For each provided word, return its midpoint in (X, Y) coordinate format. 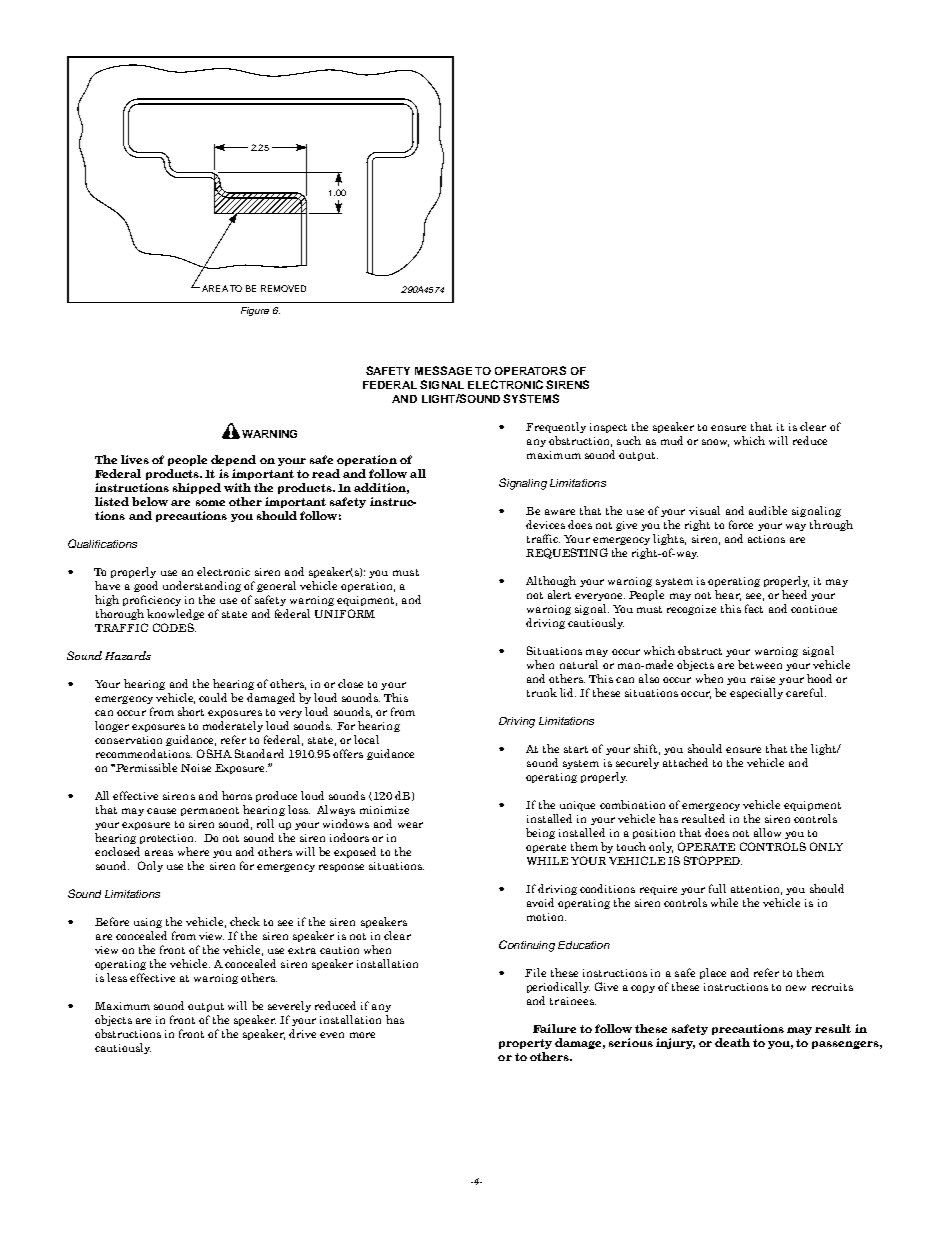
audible (768, 510)
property (525, 1044)
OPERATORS (530, 370)
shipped (197, 488)
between (760, 664)
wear (410, 825)
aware (560, 512)
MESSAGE (443, 370)
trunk (542, 692)
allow (767, 832)
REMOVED (283, 288)
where (193, 851)
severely (289, 1006)
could (213, 697)
